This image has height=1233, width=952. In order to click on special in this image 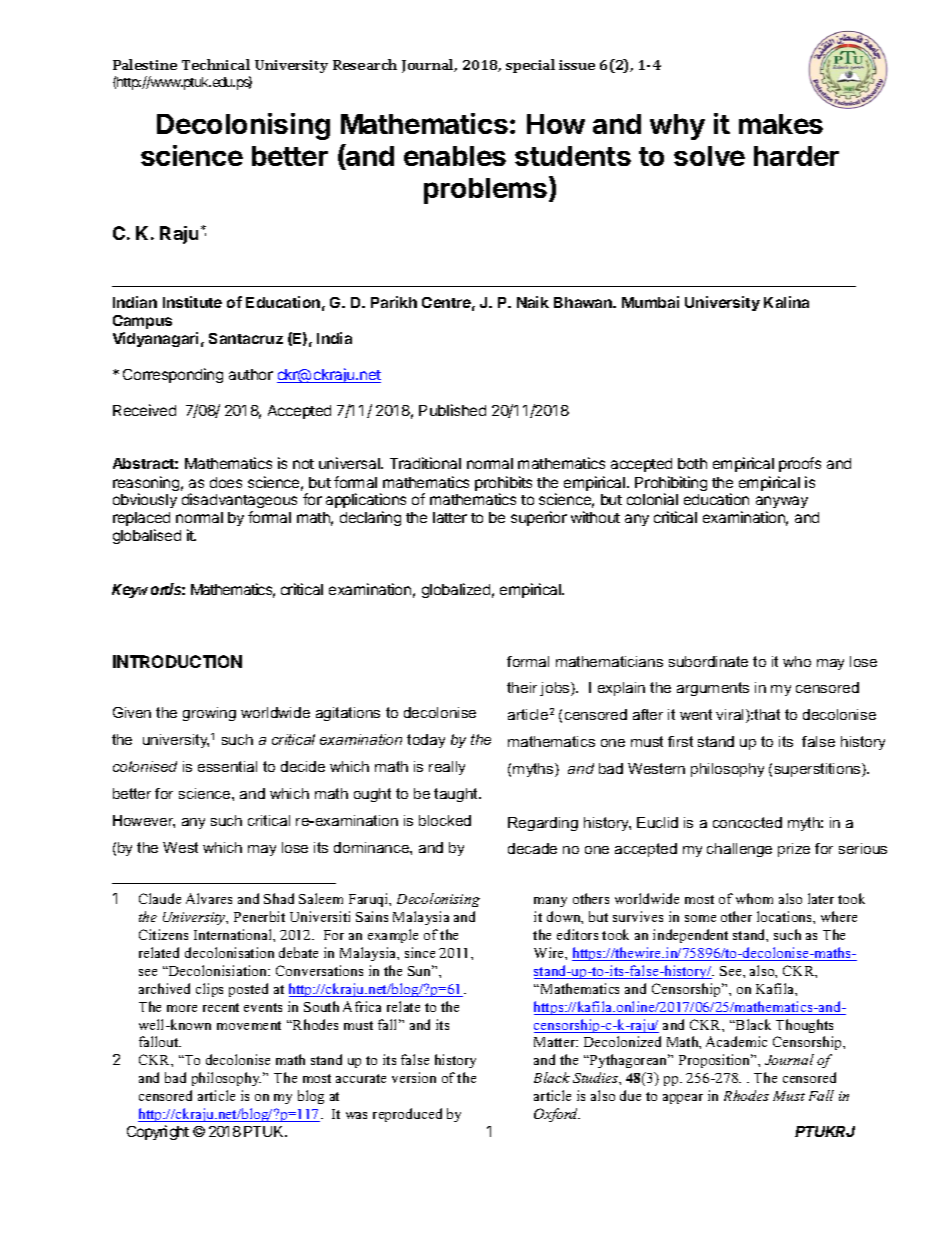, I will do `click(530, 66)`.
